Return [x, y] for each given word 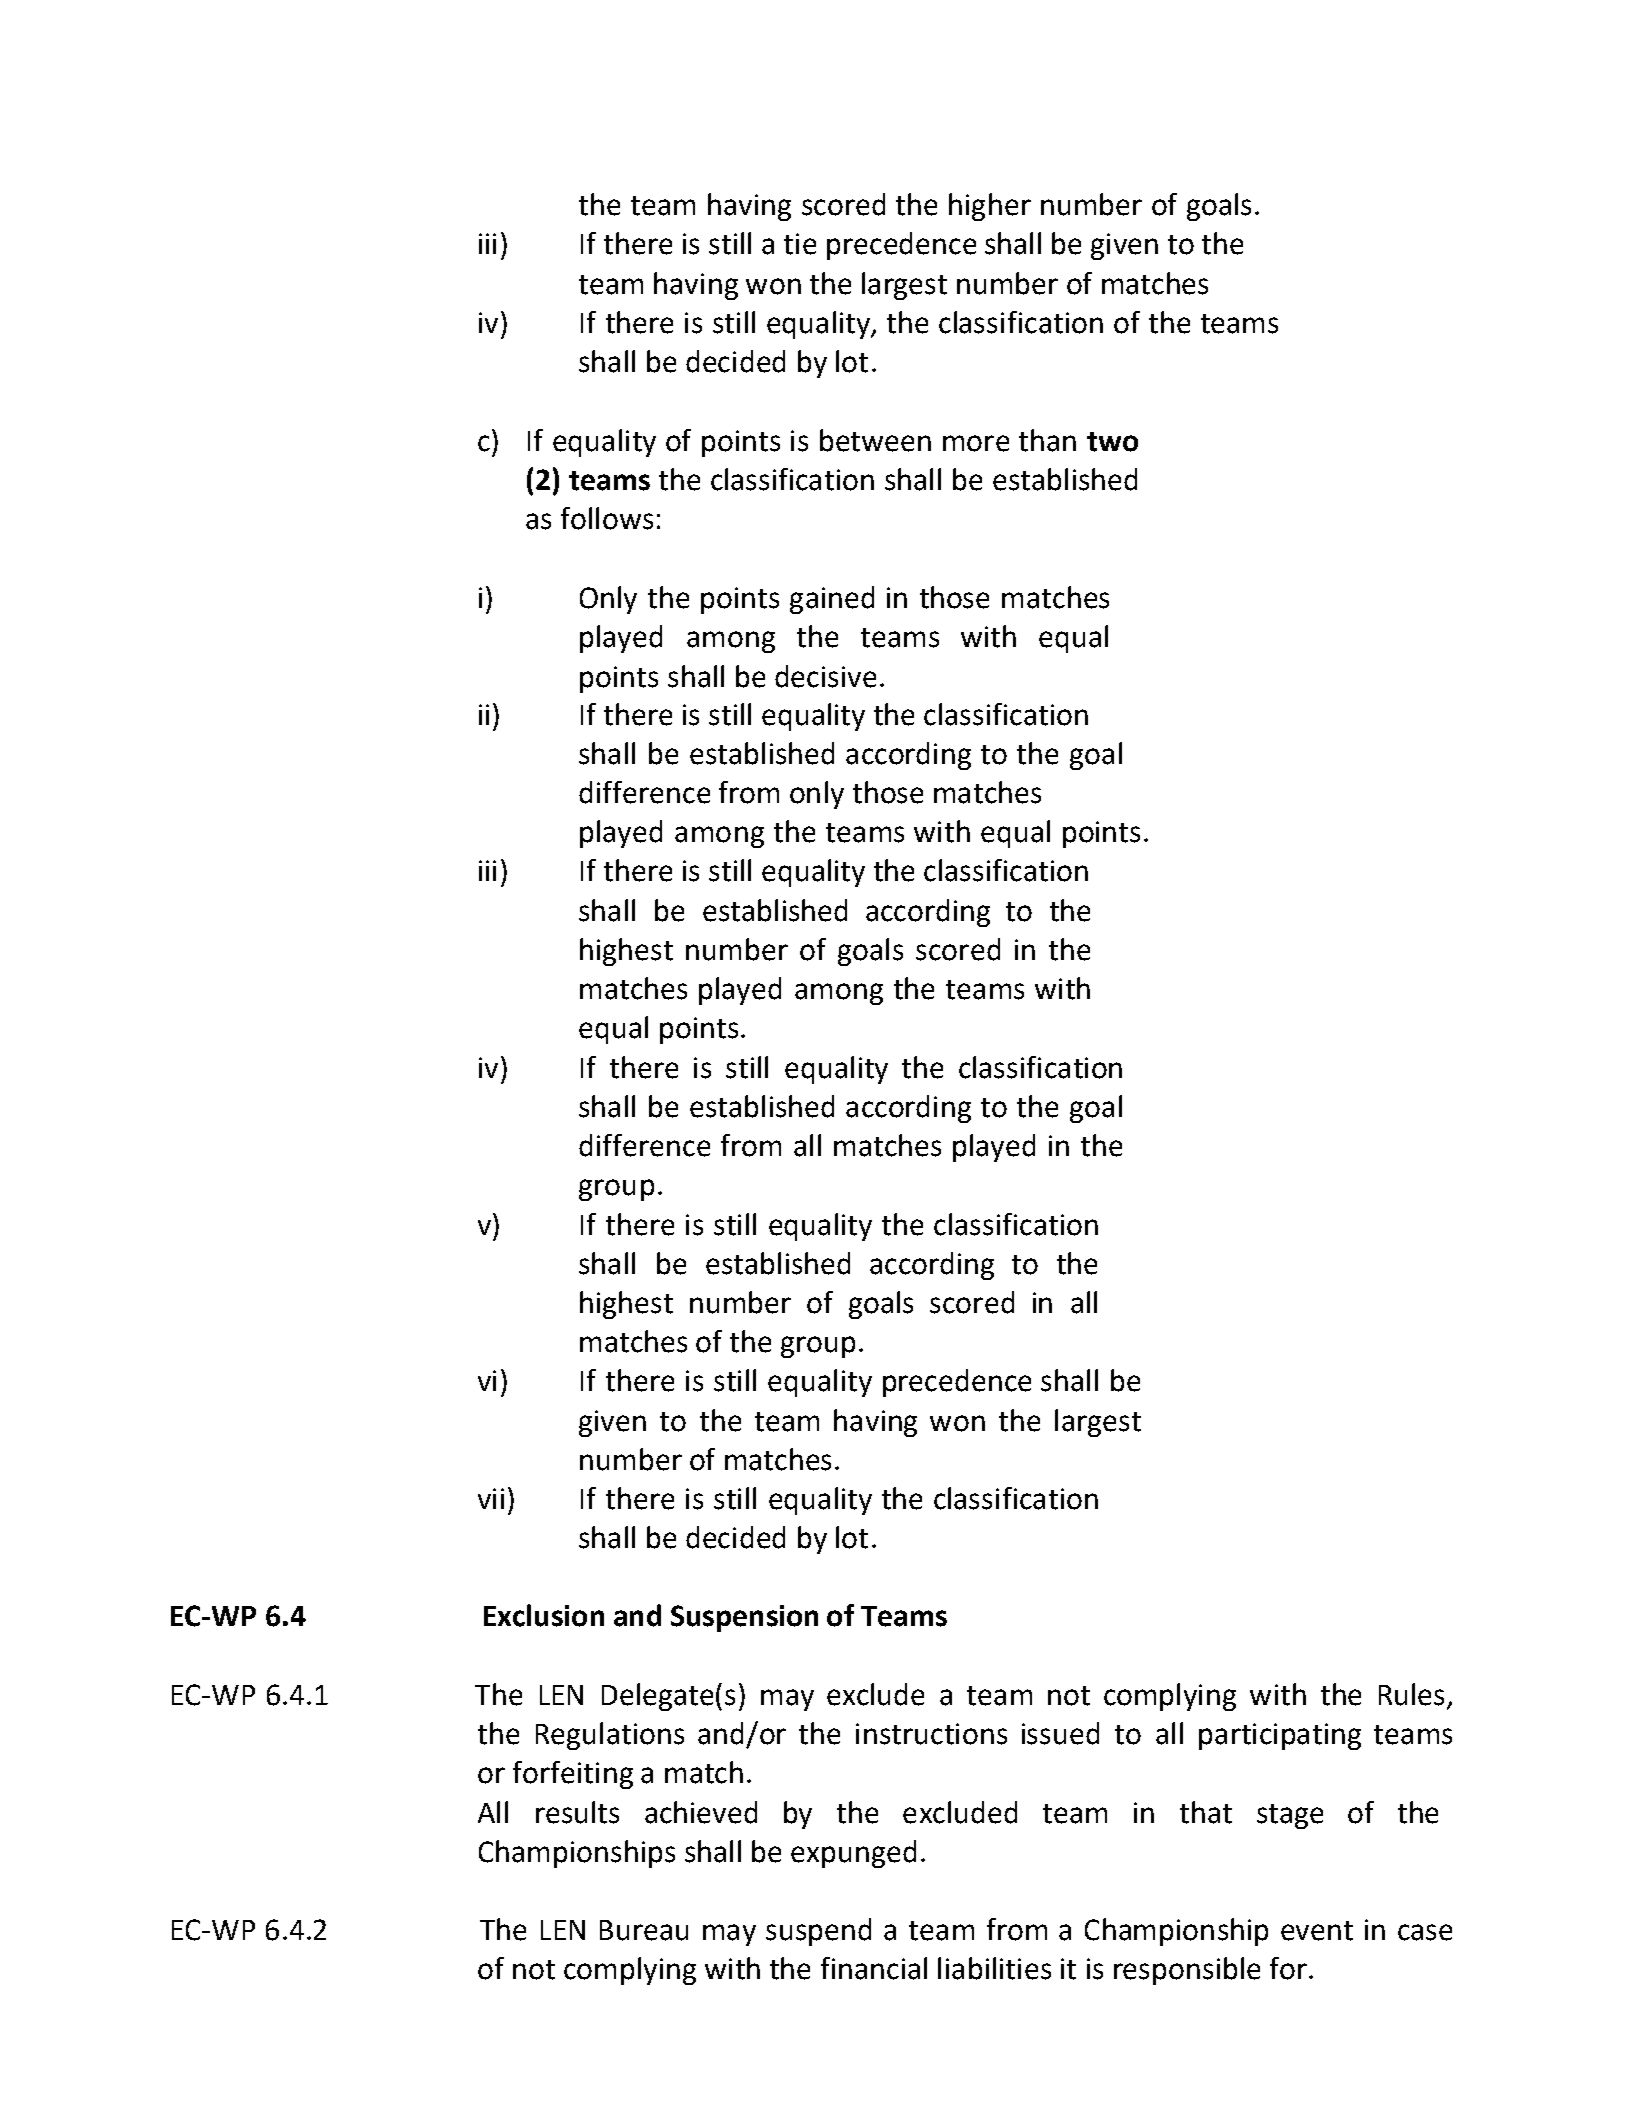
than [1047, 440]
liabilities [994, 1968]
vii [491, 1498]
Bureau [644, 1930]
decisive [825, 676]
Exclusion [544, 1615]
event [1317, 1931]
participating [1280, 1736]
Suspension [744, 1618]
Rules [1411, 1694]
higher [990, 207]
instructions [931, 1734]
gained [832, 600]
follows [607, 518]
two [1112, 442]
